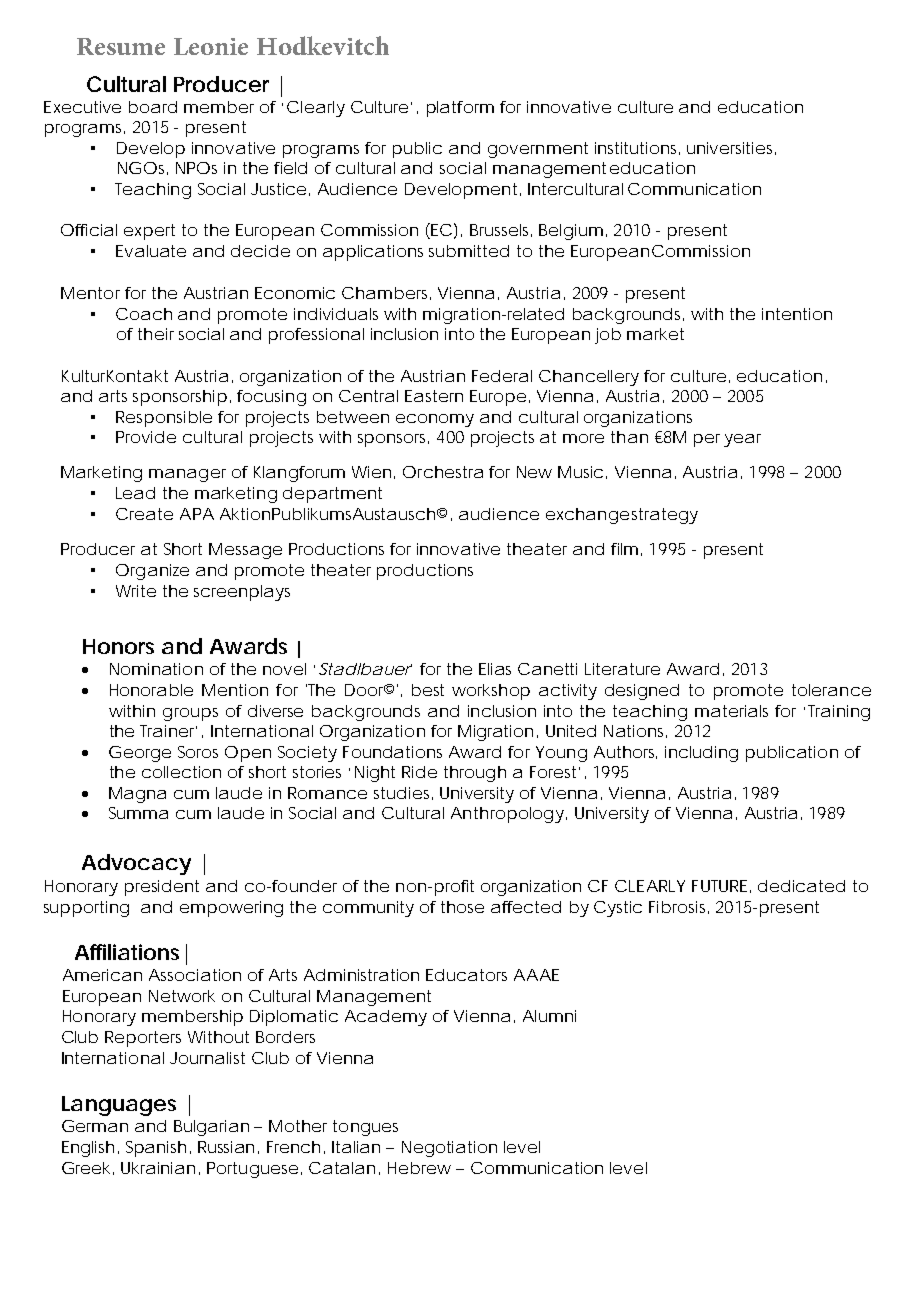 Image resolution: width=924 pixels, height=1308 pixels. I want to click on their, so click(156, 334).
